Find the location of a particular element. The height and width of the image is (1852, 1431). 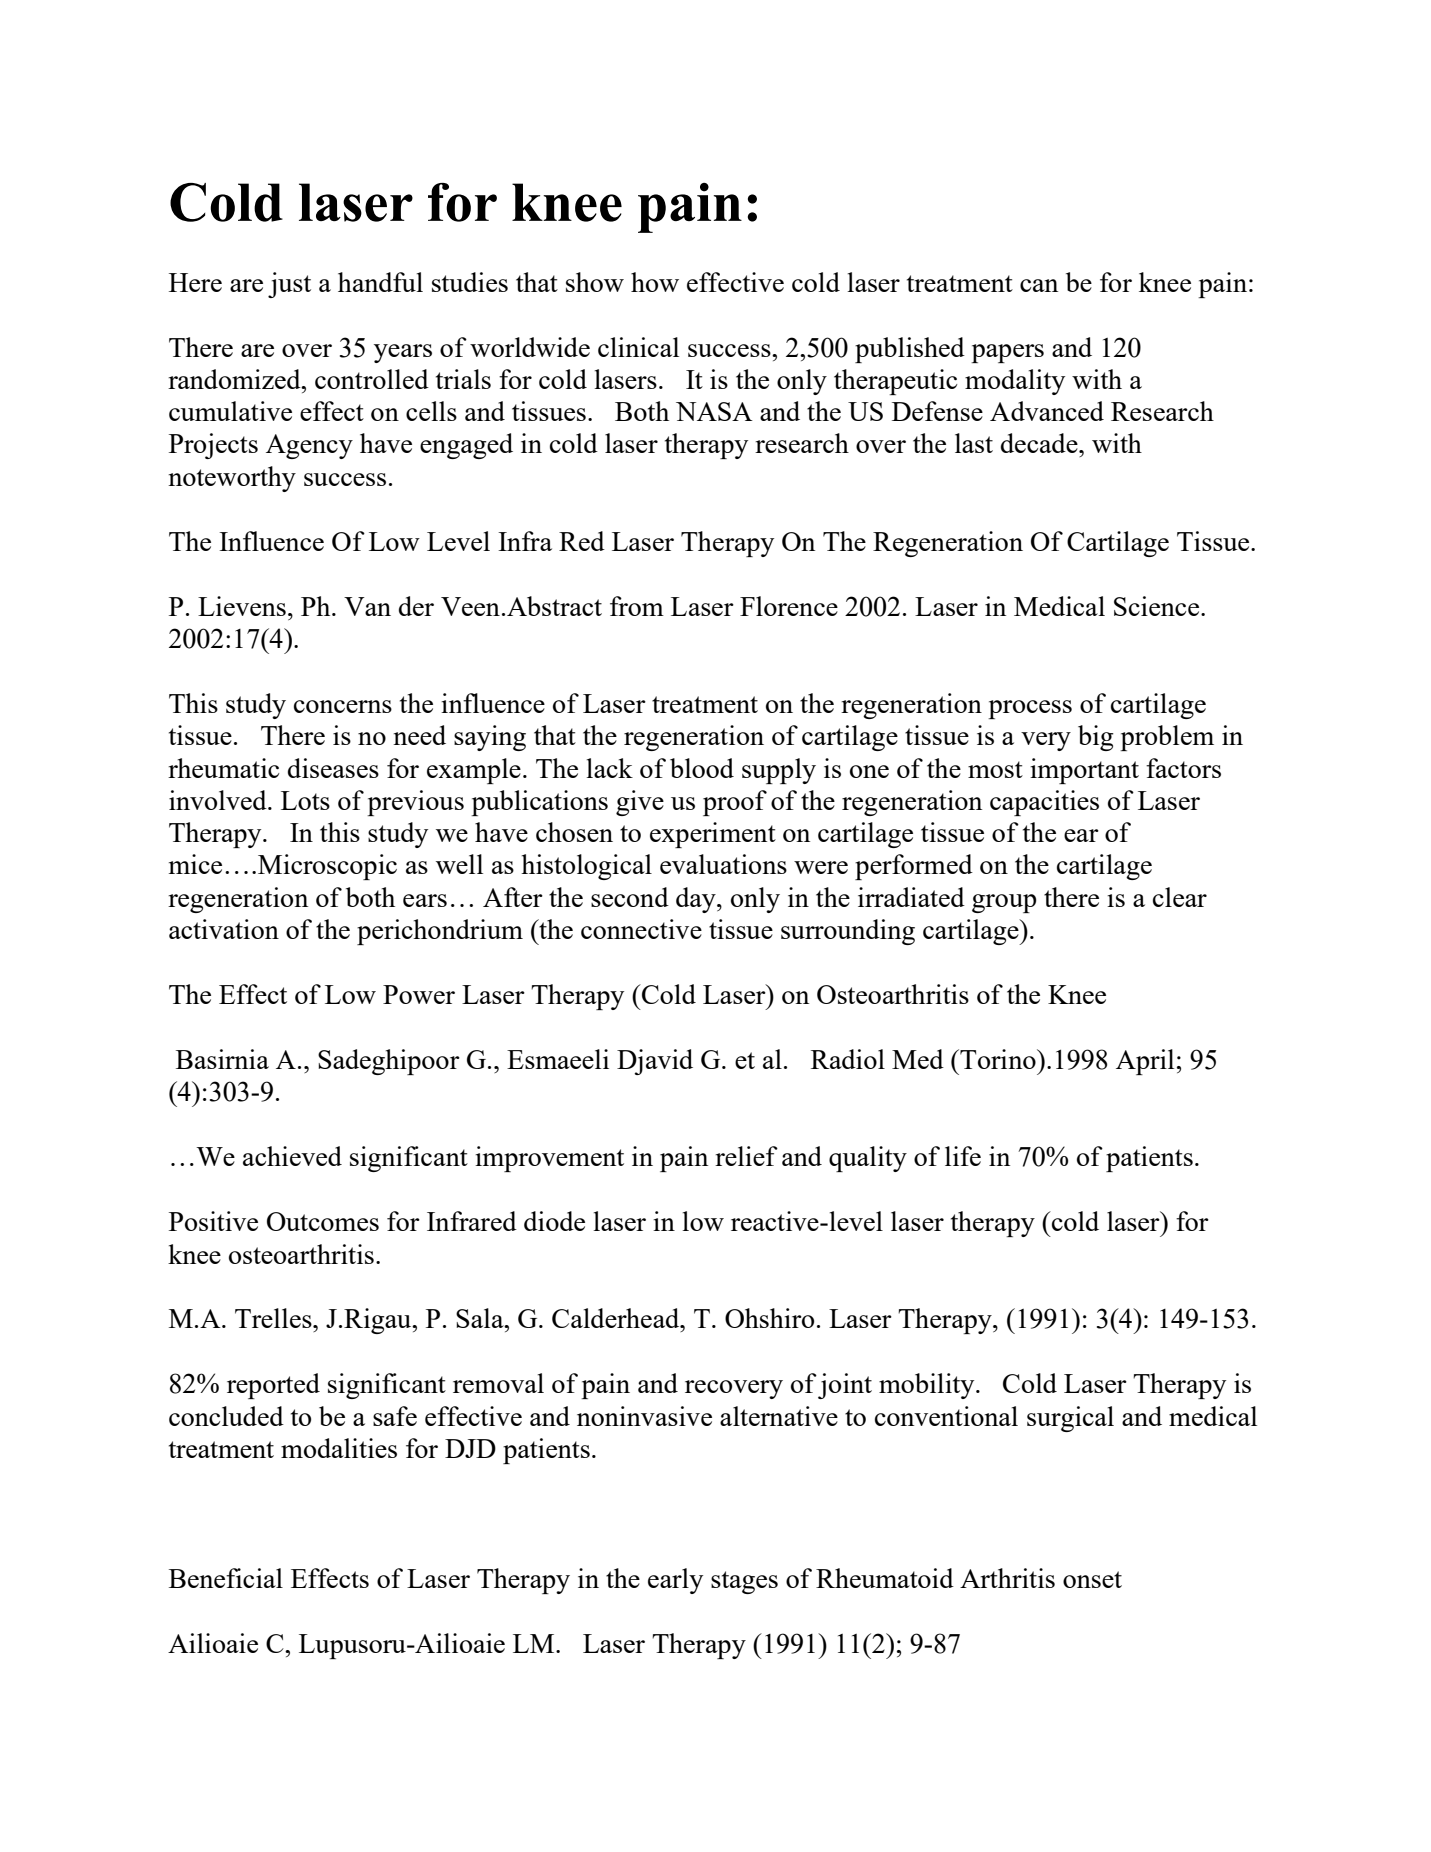

onset is located at coordinates (1092, 1579).
